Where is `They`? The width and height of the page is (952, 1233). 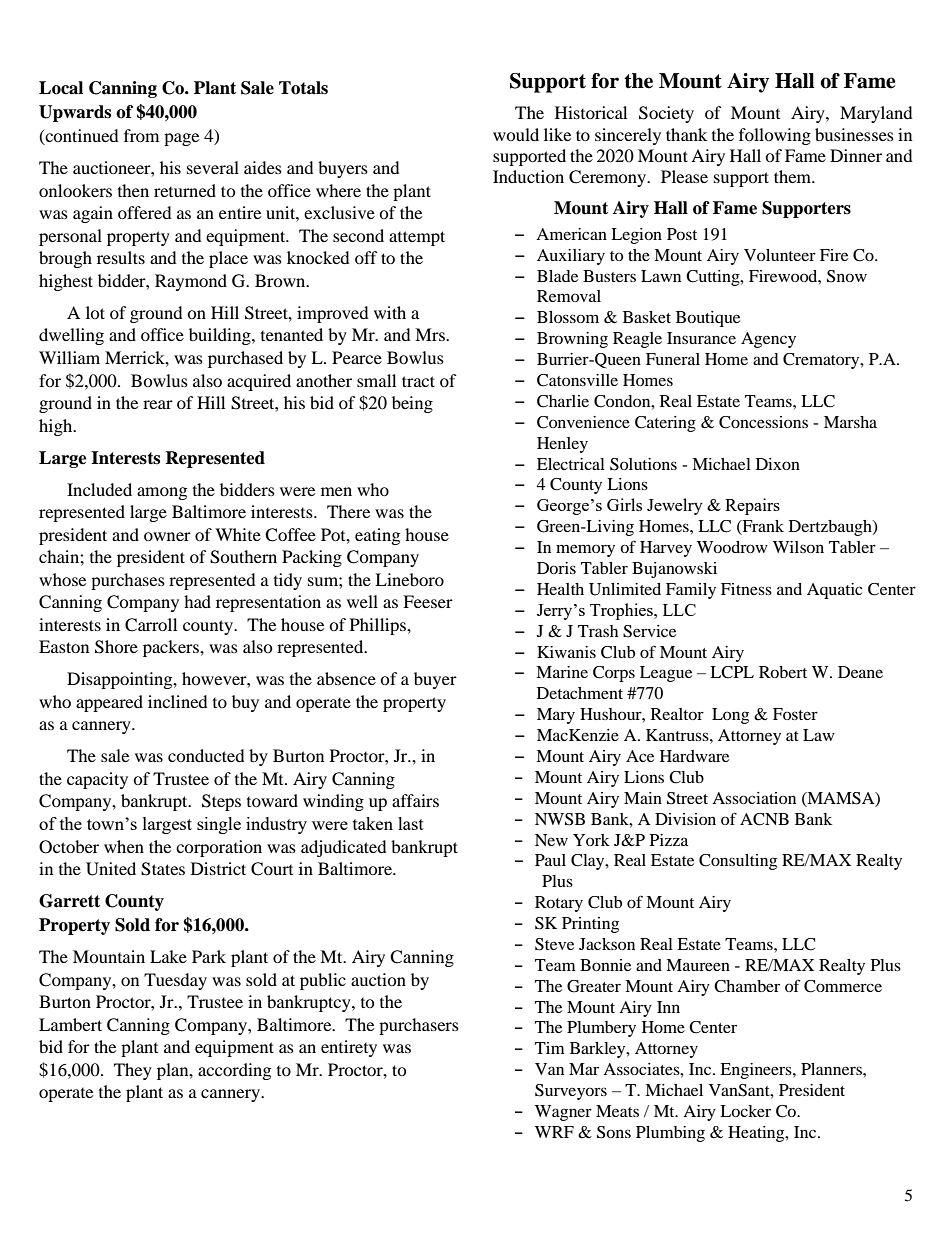
They is located at coordinates (133, 1071).
